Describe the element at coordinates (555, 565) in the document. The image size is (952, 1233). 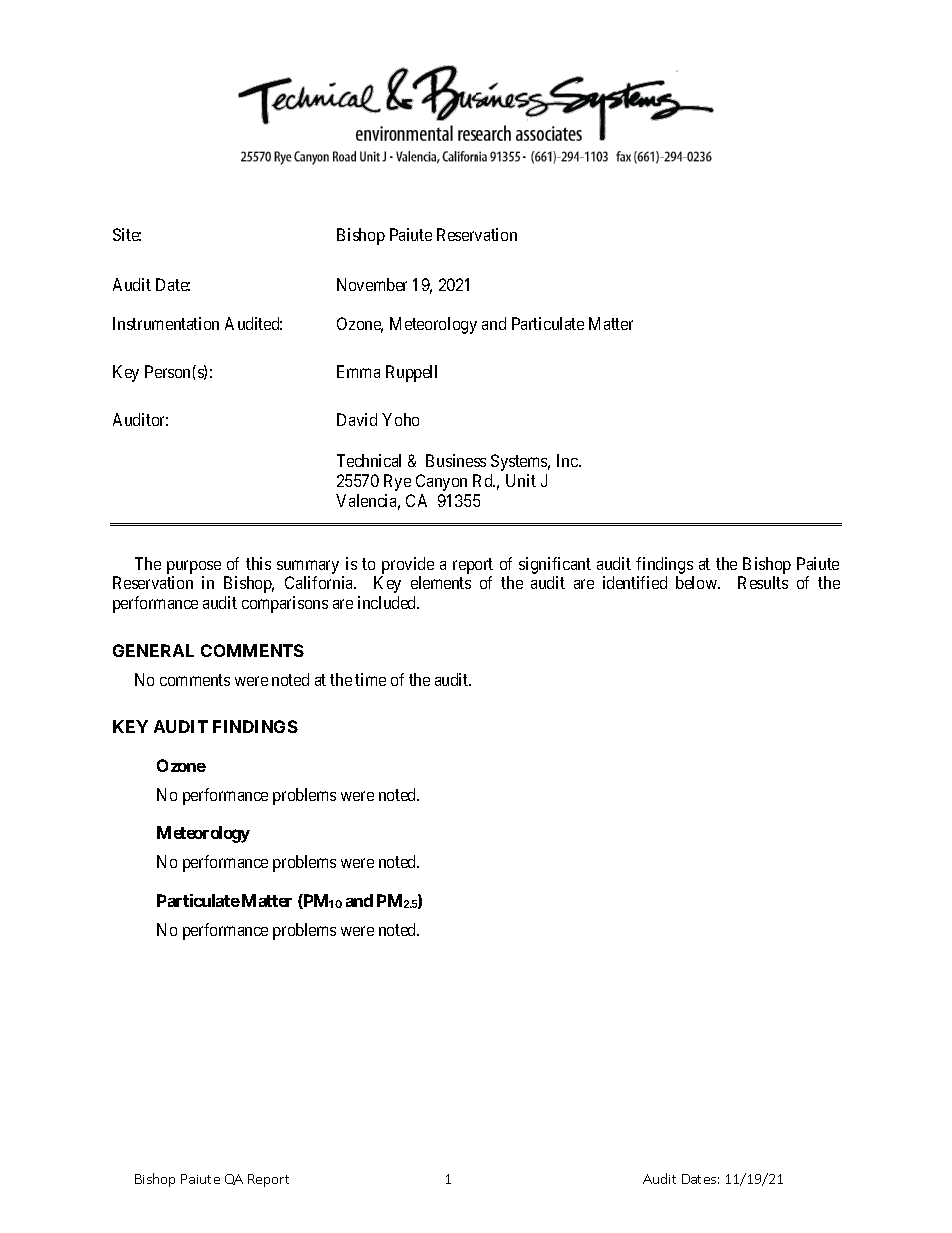
I see `significant` at that location.
